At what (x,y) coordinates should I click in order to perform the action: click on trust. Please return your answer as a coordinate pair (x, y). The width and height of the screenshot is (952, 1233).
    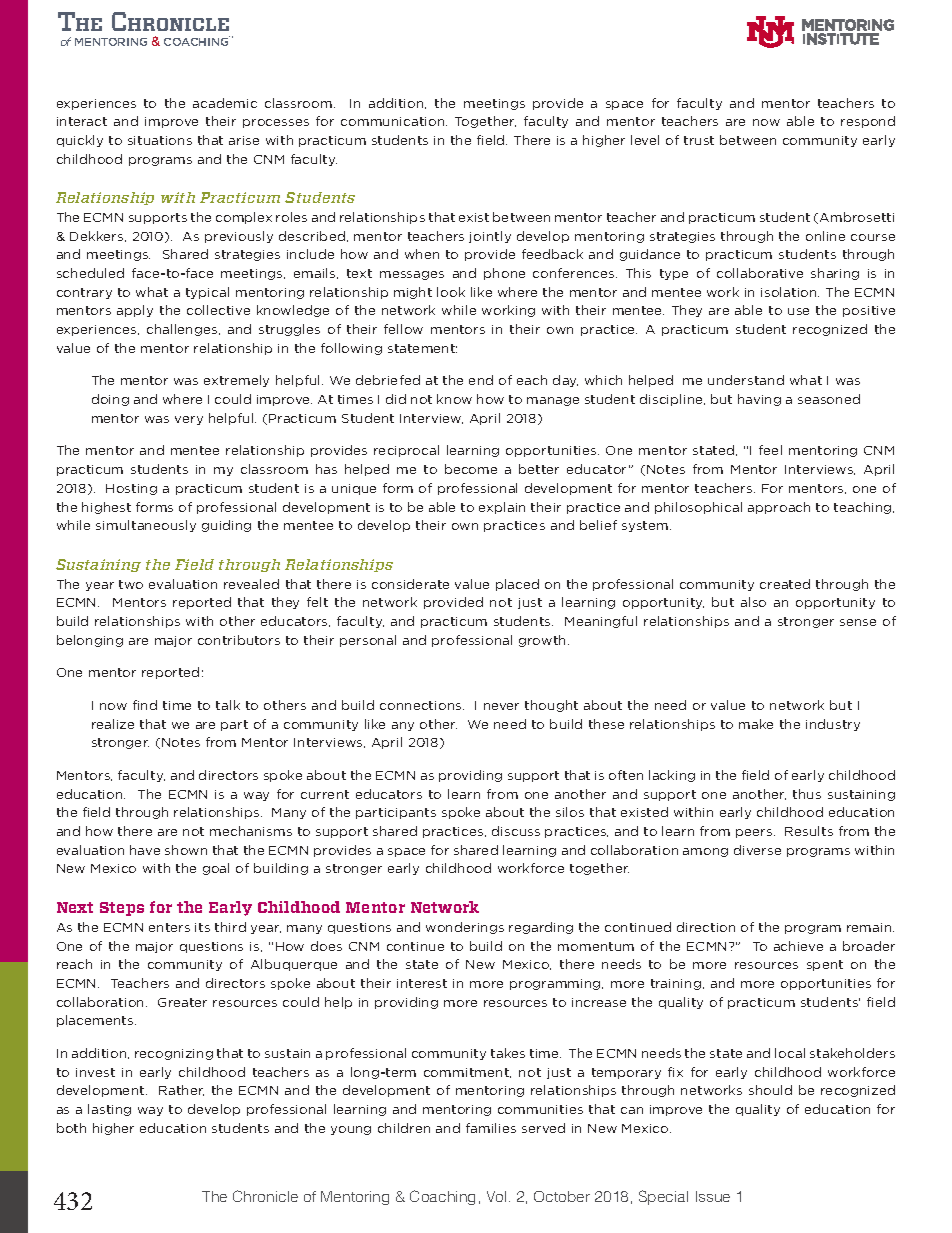
    Looking at the image, I should click on (699, 140).
